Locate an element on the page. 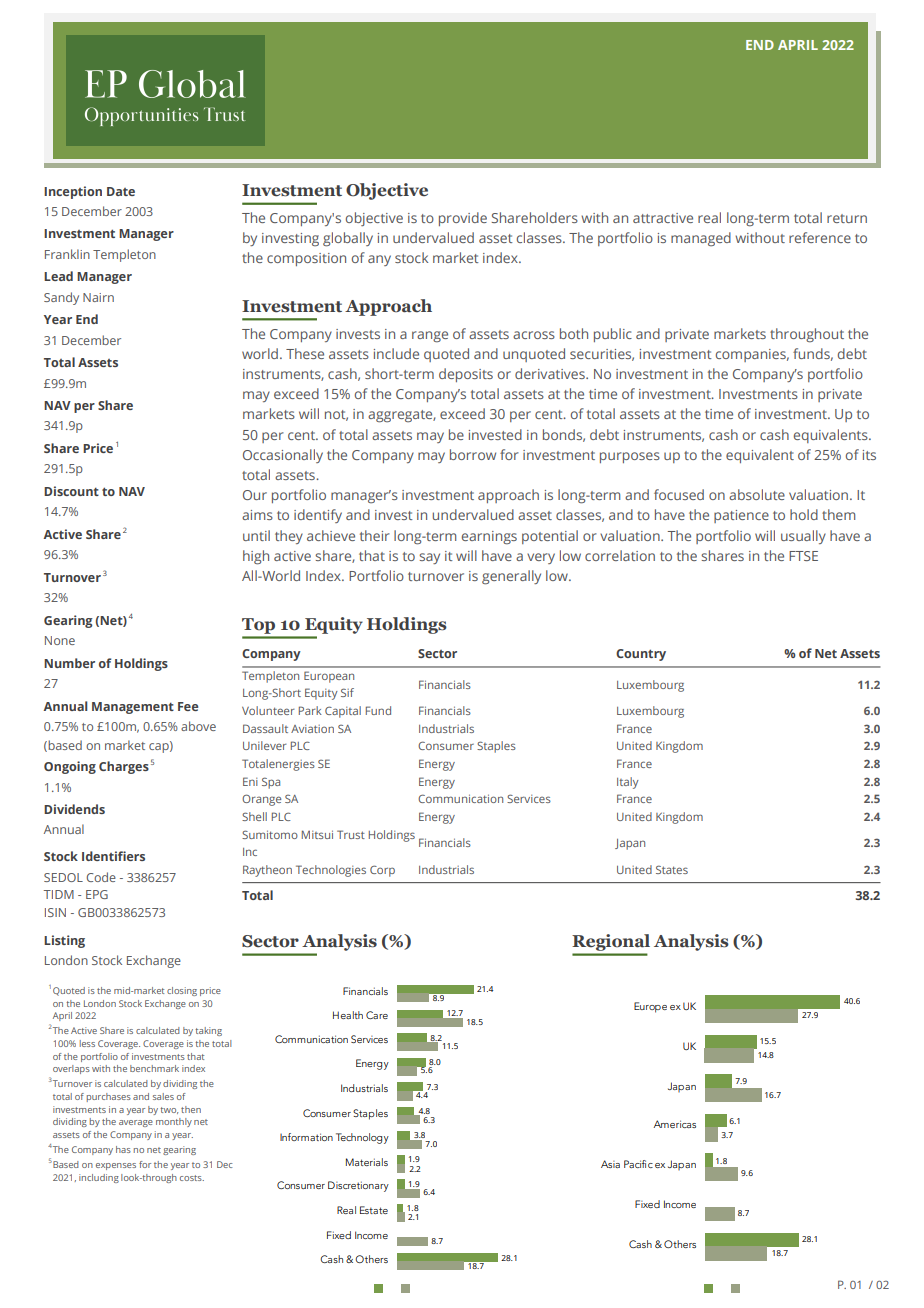 Image resolution: width=924 pixels, height=1308 pixels. Country is located at coordinates (641, 655).
